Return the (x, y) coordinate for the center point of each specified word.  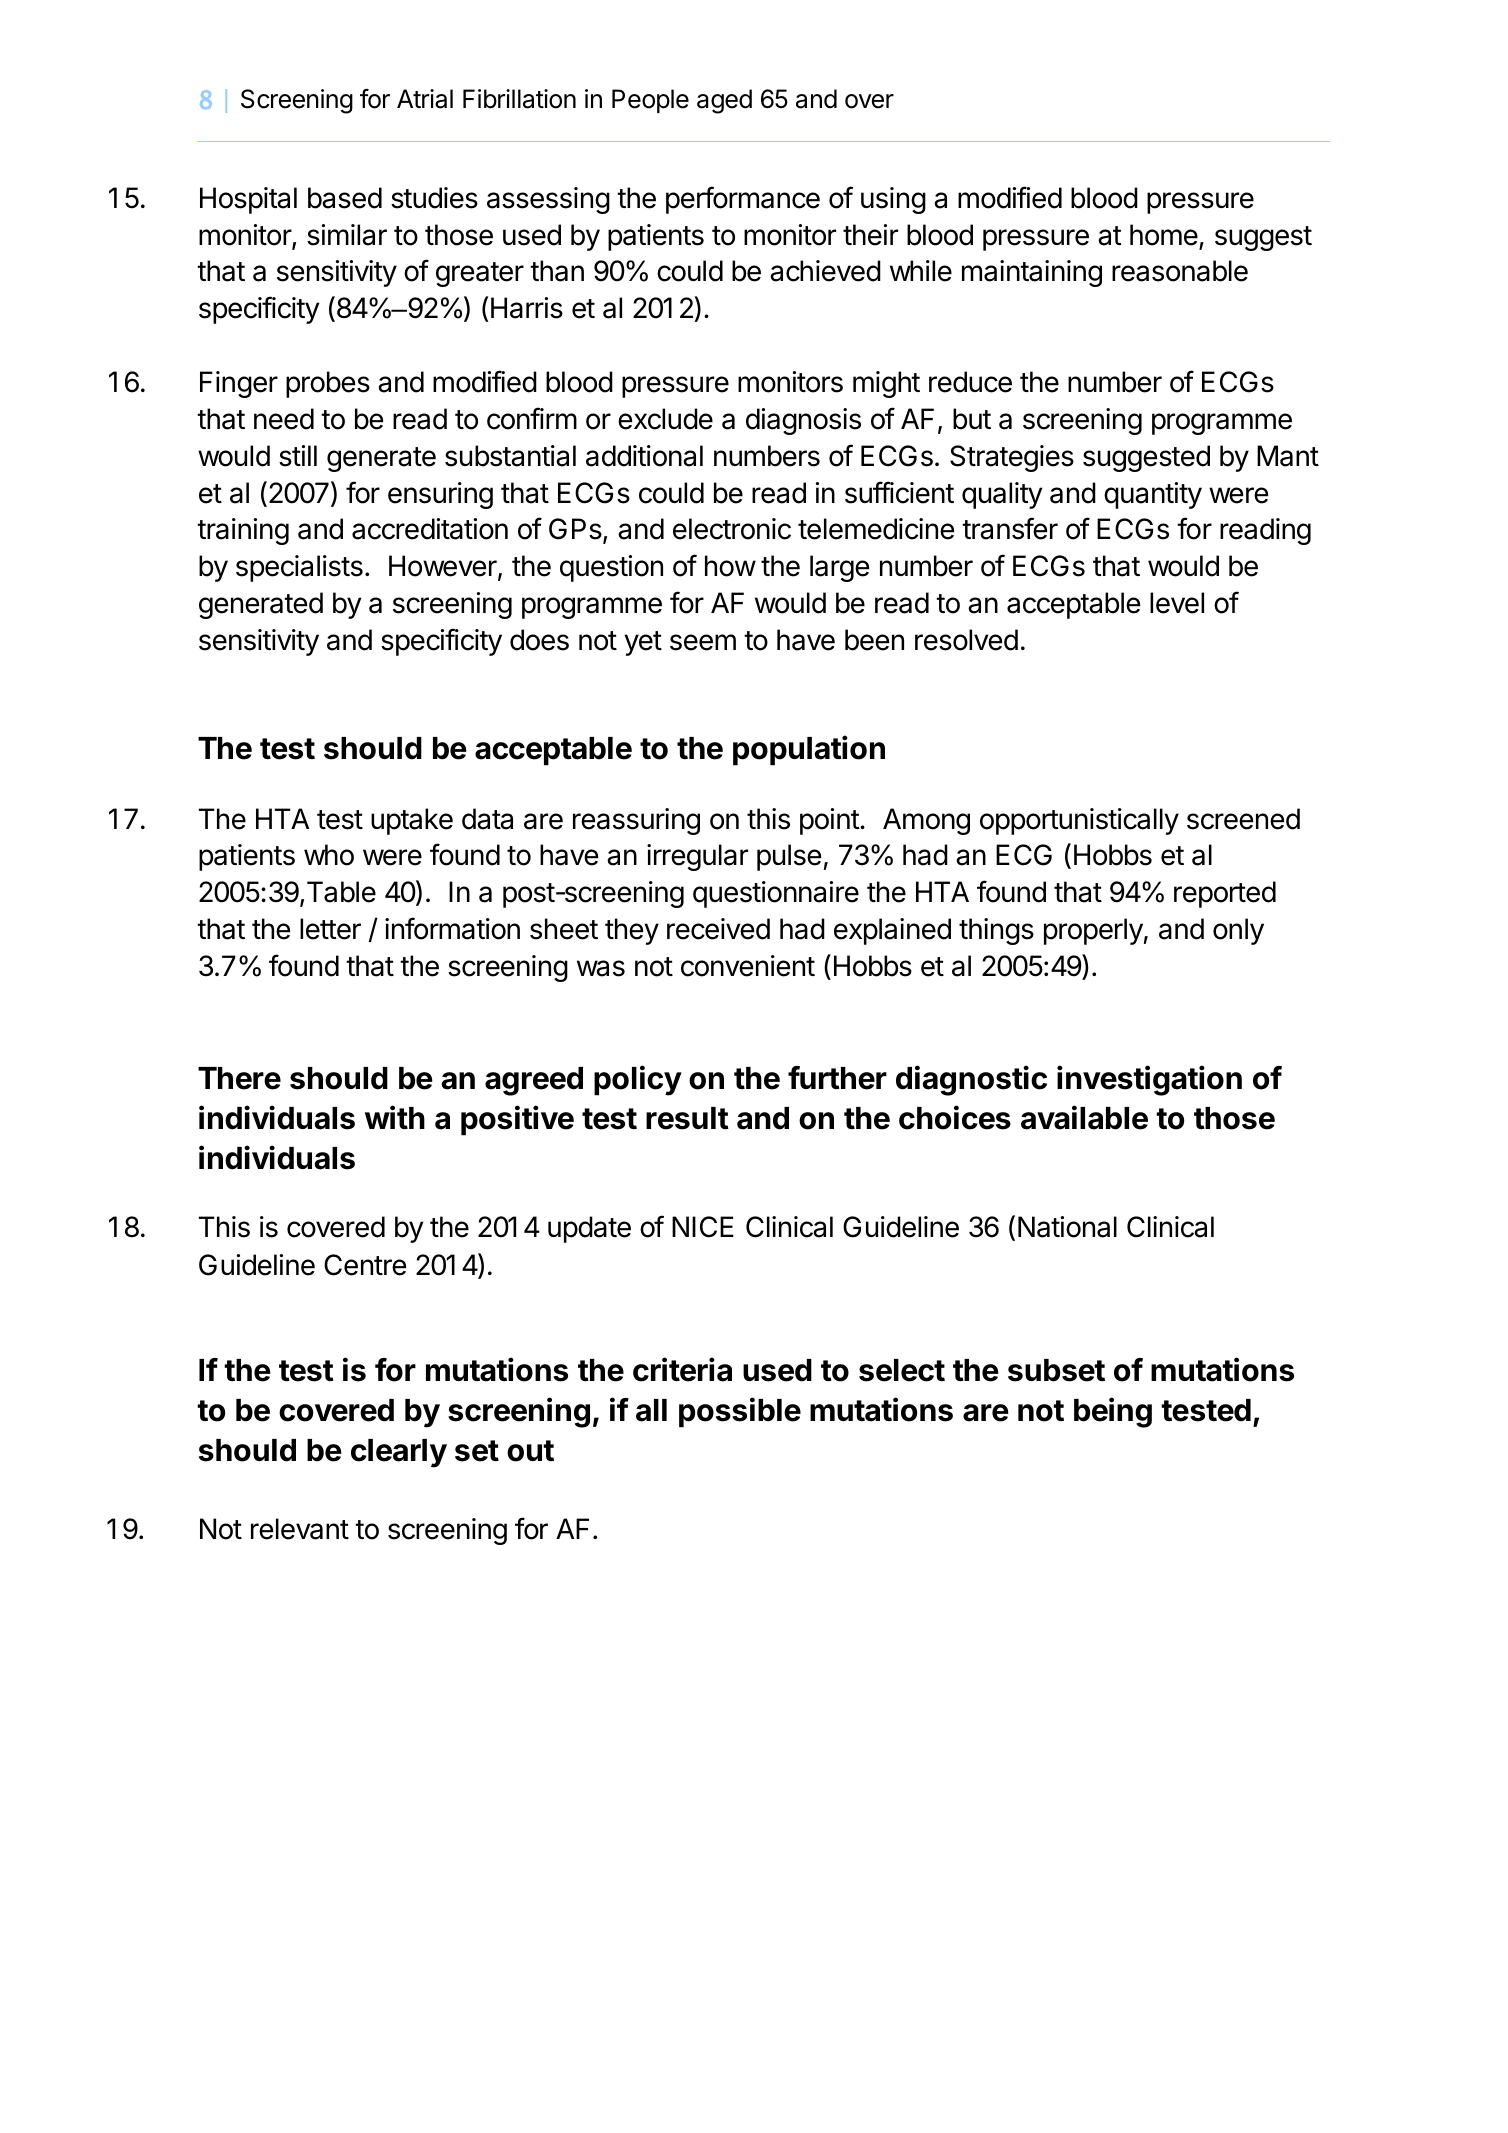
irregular (697, 857)
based (345, 198)
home (1164, 235)
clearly (399, 1453)
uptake (412, 821)
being (1113, 1412)
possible (740, 1412)
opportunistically (1079, 821)
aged (724, 101)
